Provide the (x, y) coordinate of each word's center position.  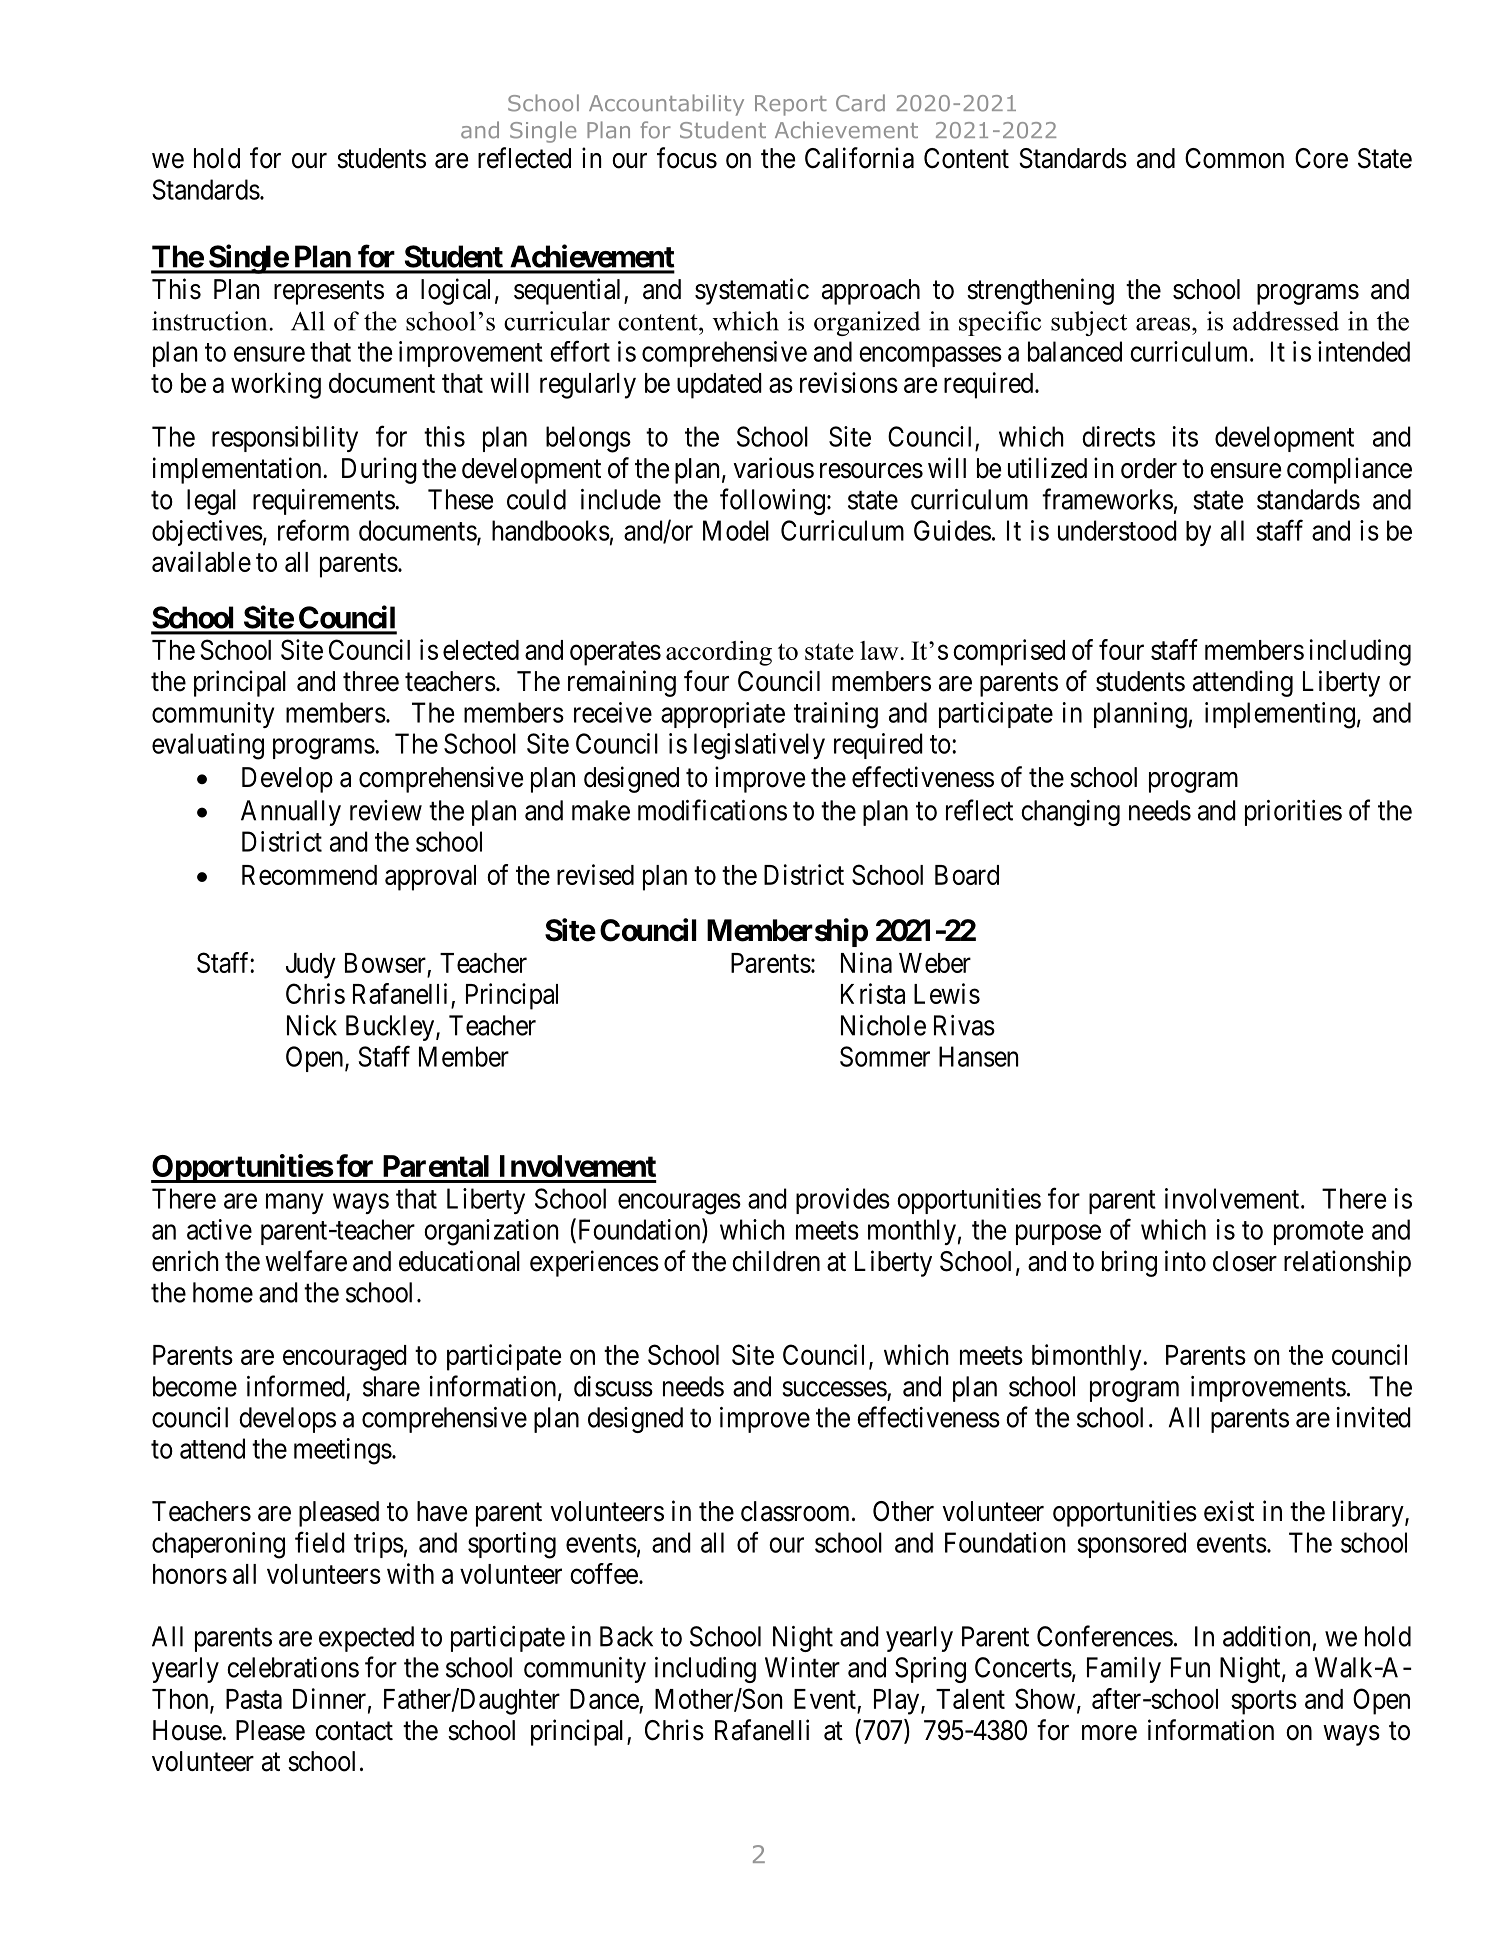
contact (354, 1731)
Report (791, 105)
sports (1264, 1703)
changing (1070, 813)
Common (1234, 158)
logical (455, 291)
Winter (802, 1667)
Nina (866, 962)
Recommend (309, 875)
